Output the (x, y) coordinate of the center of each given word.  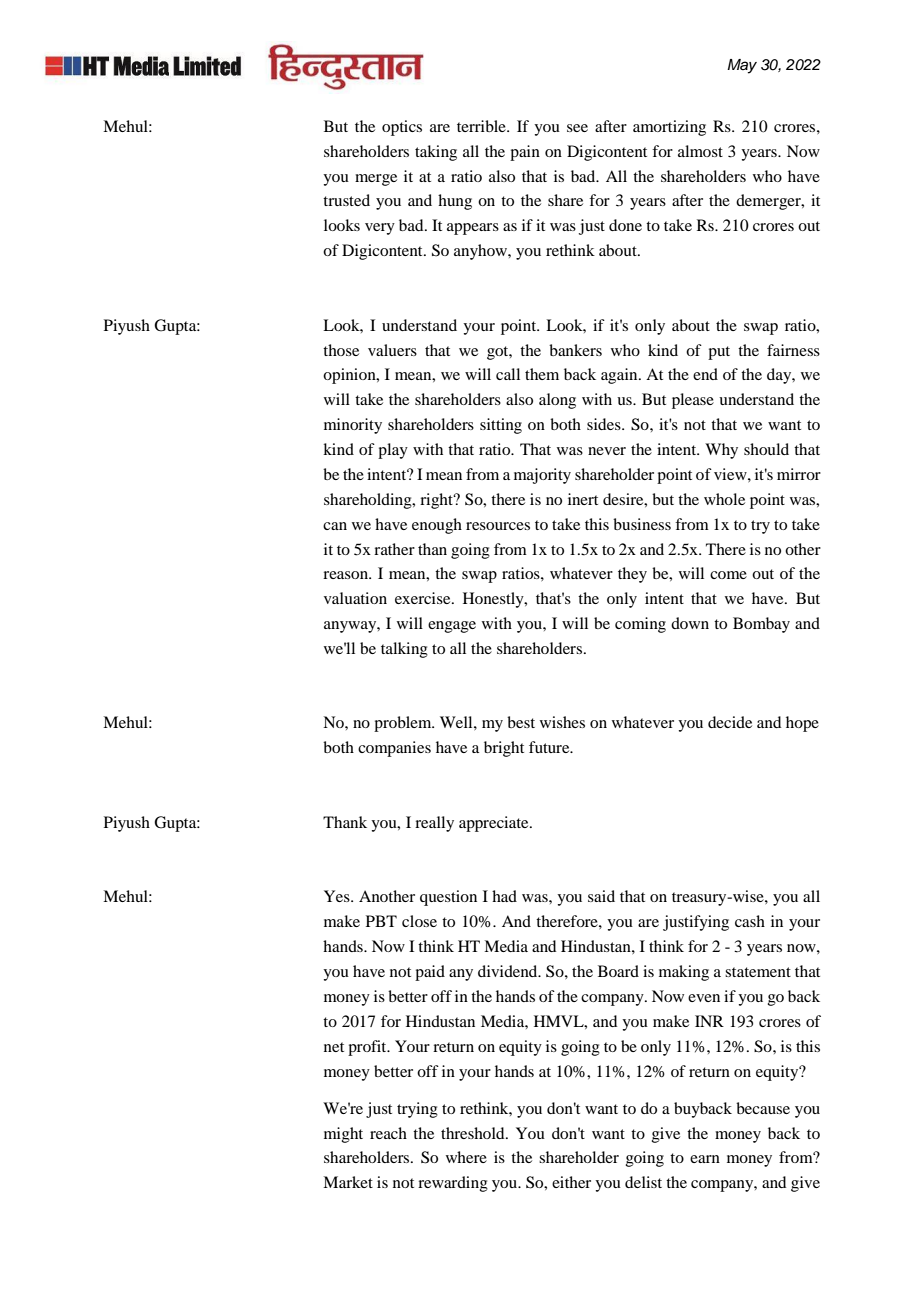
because (763, 1108)
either (571, 1182)
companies (394, 749)
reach (388, 1133)
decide (730, 722)
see (577, 128)
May (742, 66)
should (766, 449)
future (550, 747)
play (393, 451)
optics (402, 128)
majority (542, 476)
